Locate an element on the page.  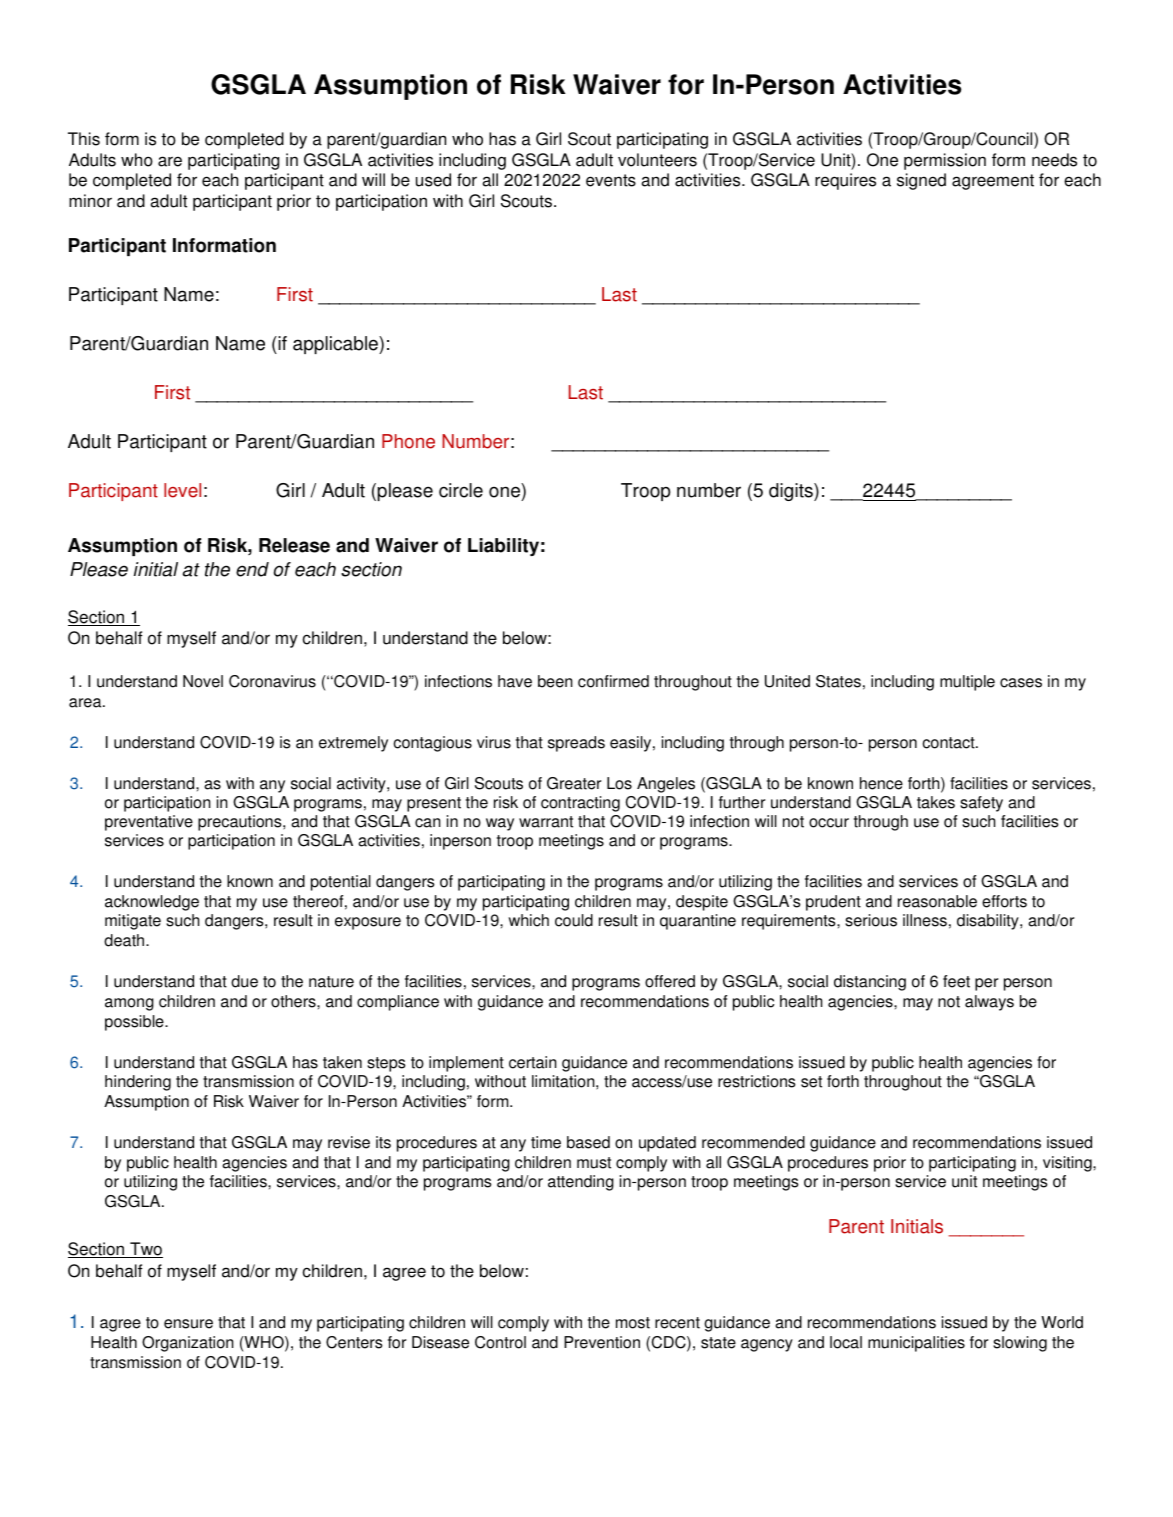
permission is located at coordinates (945, 161).
